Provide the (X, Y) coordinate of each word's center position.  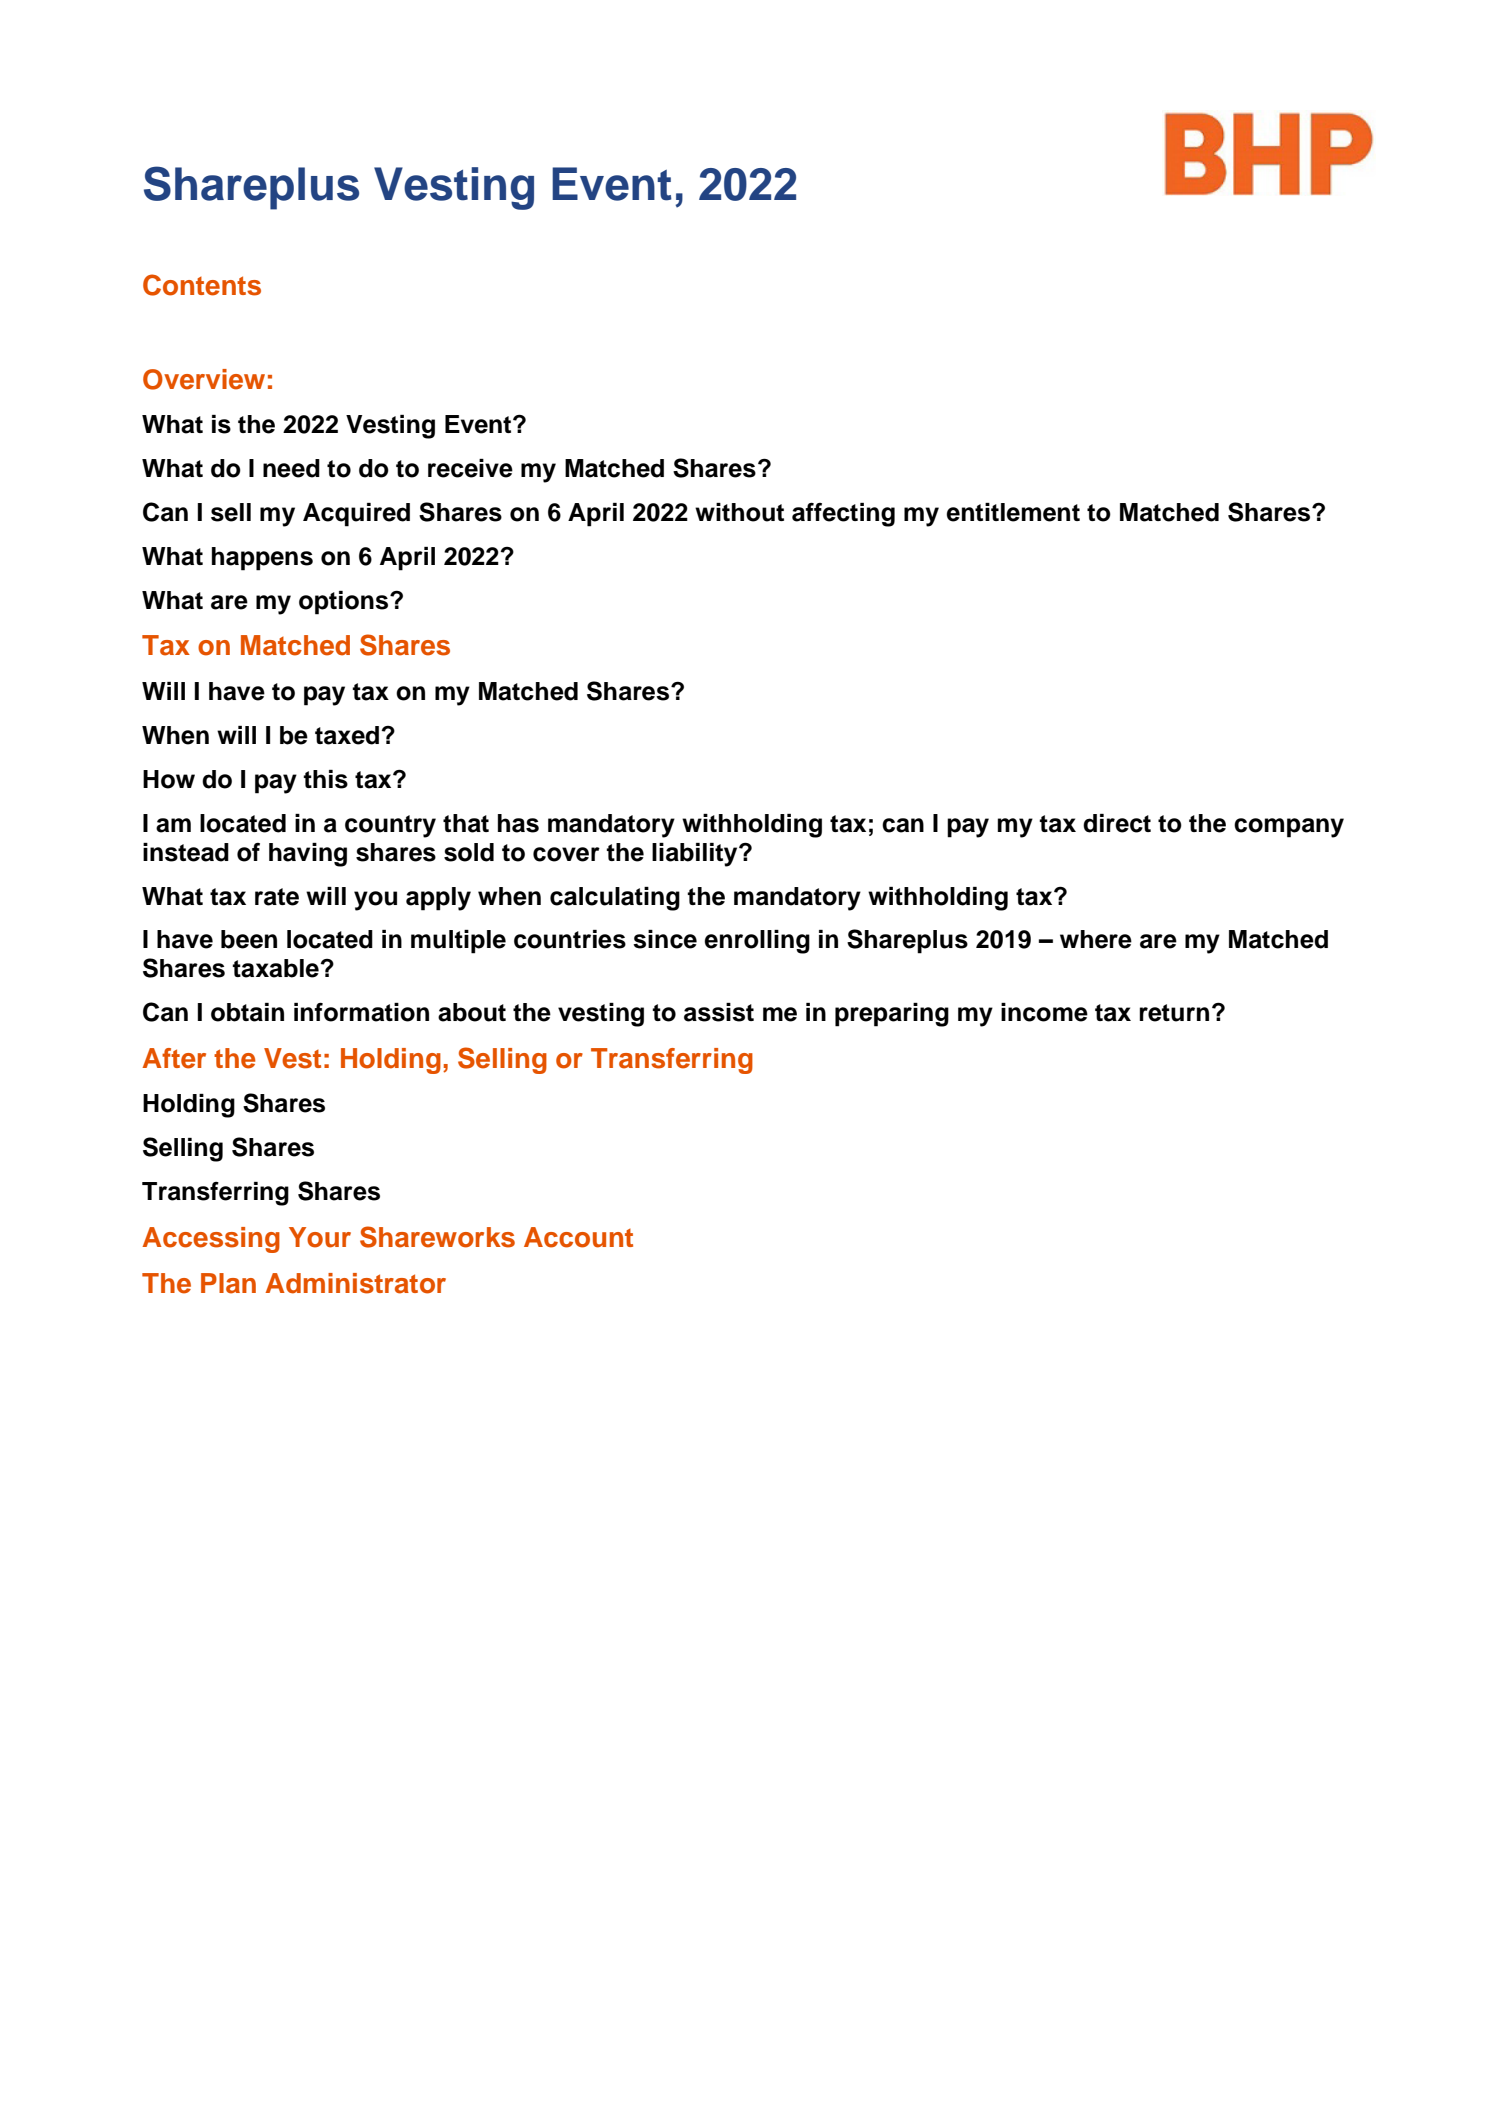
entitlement (1013, 512)
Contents (202, 285)
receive (470, 468)
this (325, 779)
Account (578, 1237)
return (1174, 1013)
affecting (843, 515)
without (739, 512)
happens (262, 559)
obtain (247, 1012)
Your (320, 1237)
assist (719, 1012)
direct (1117, 823)
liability (696, 855)
